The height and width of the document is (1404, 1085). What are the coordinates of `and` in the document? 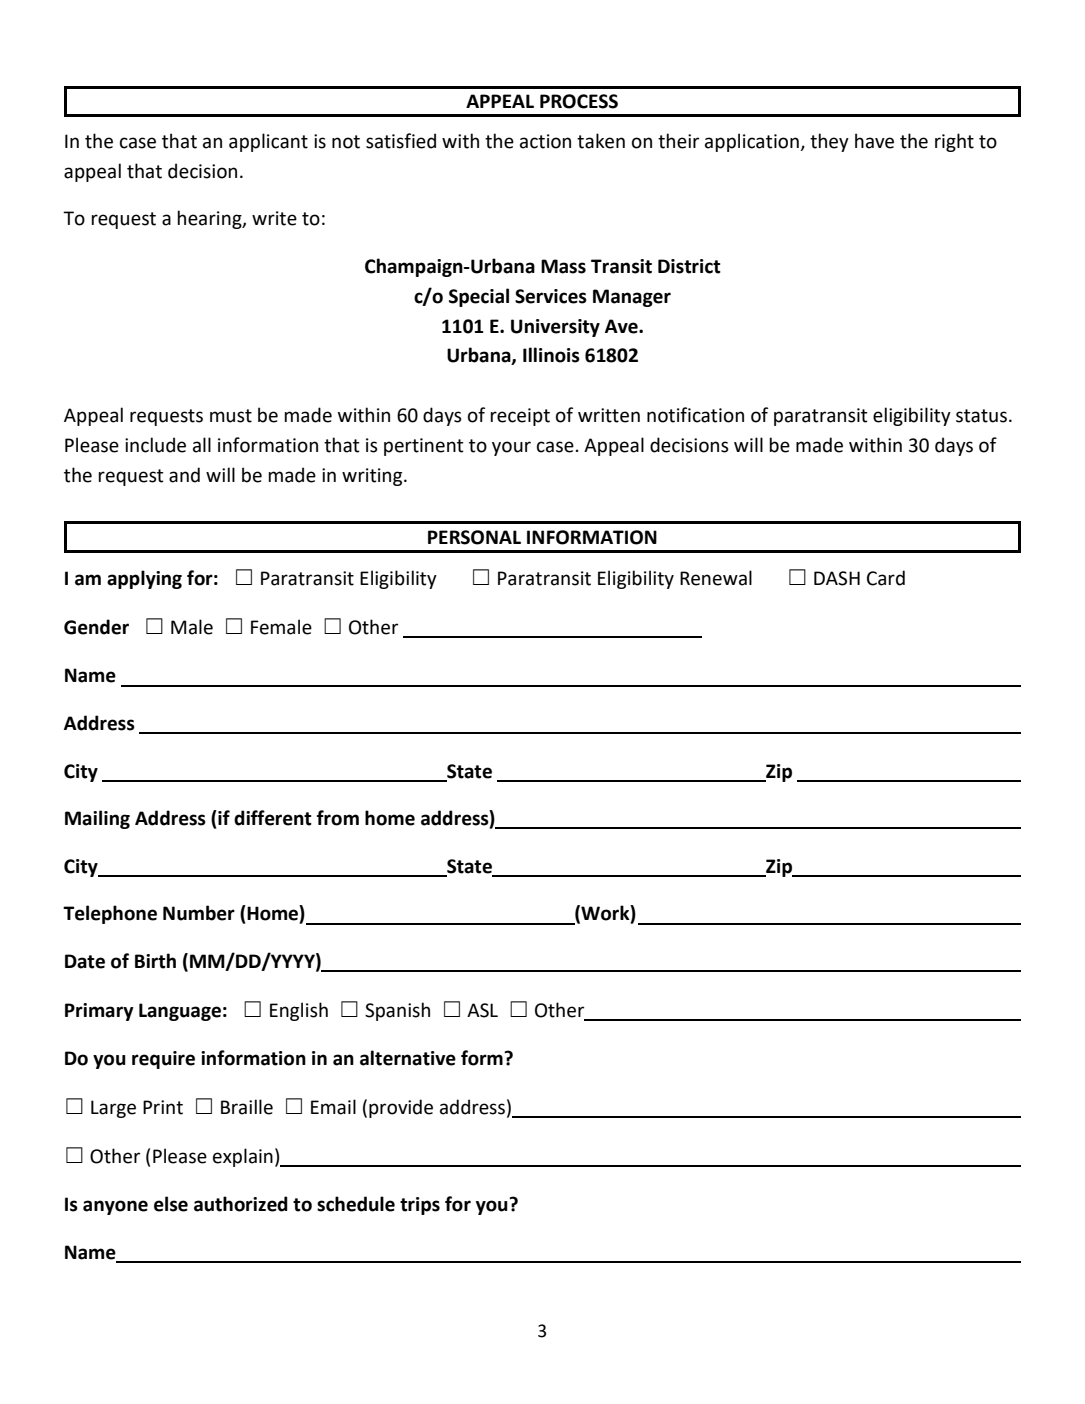 It's located at (184, 475).
